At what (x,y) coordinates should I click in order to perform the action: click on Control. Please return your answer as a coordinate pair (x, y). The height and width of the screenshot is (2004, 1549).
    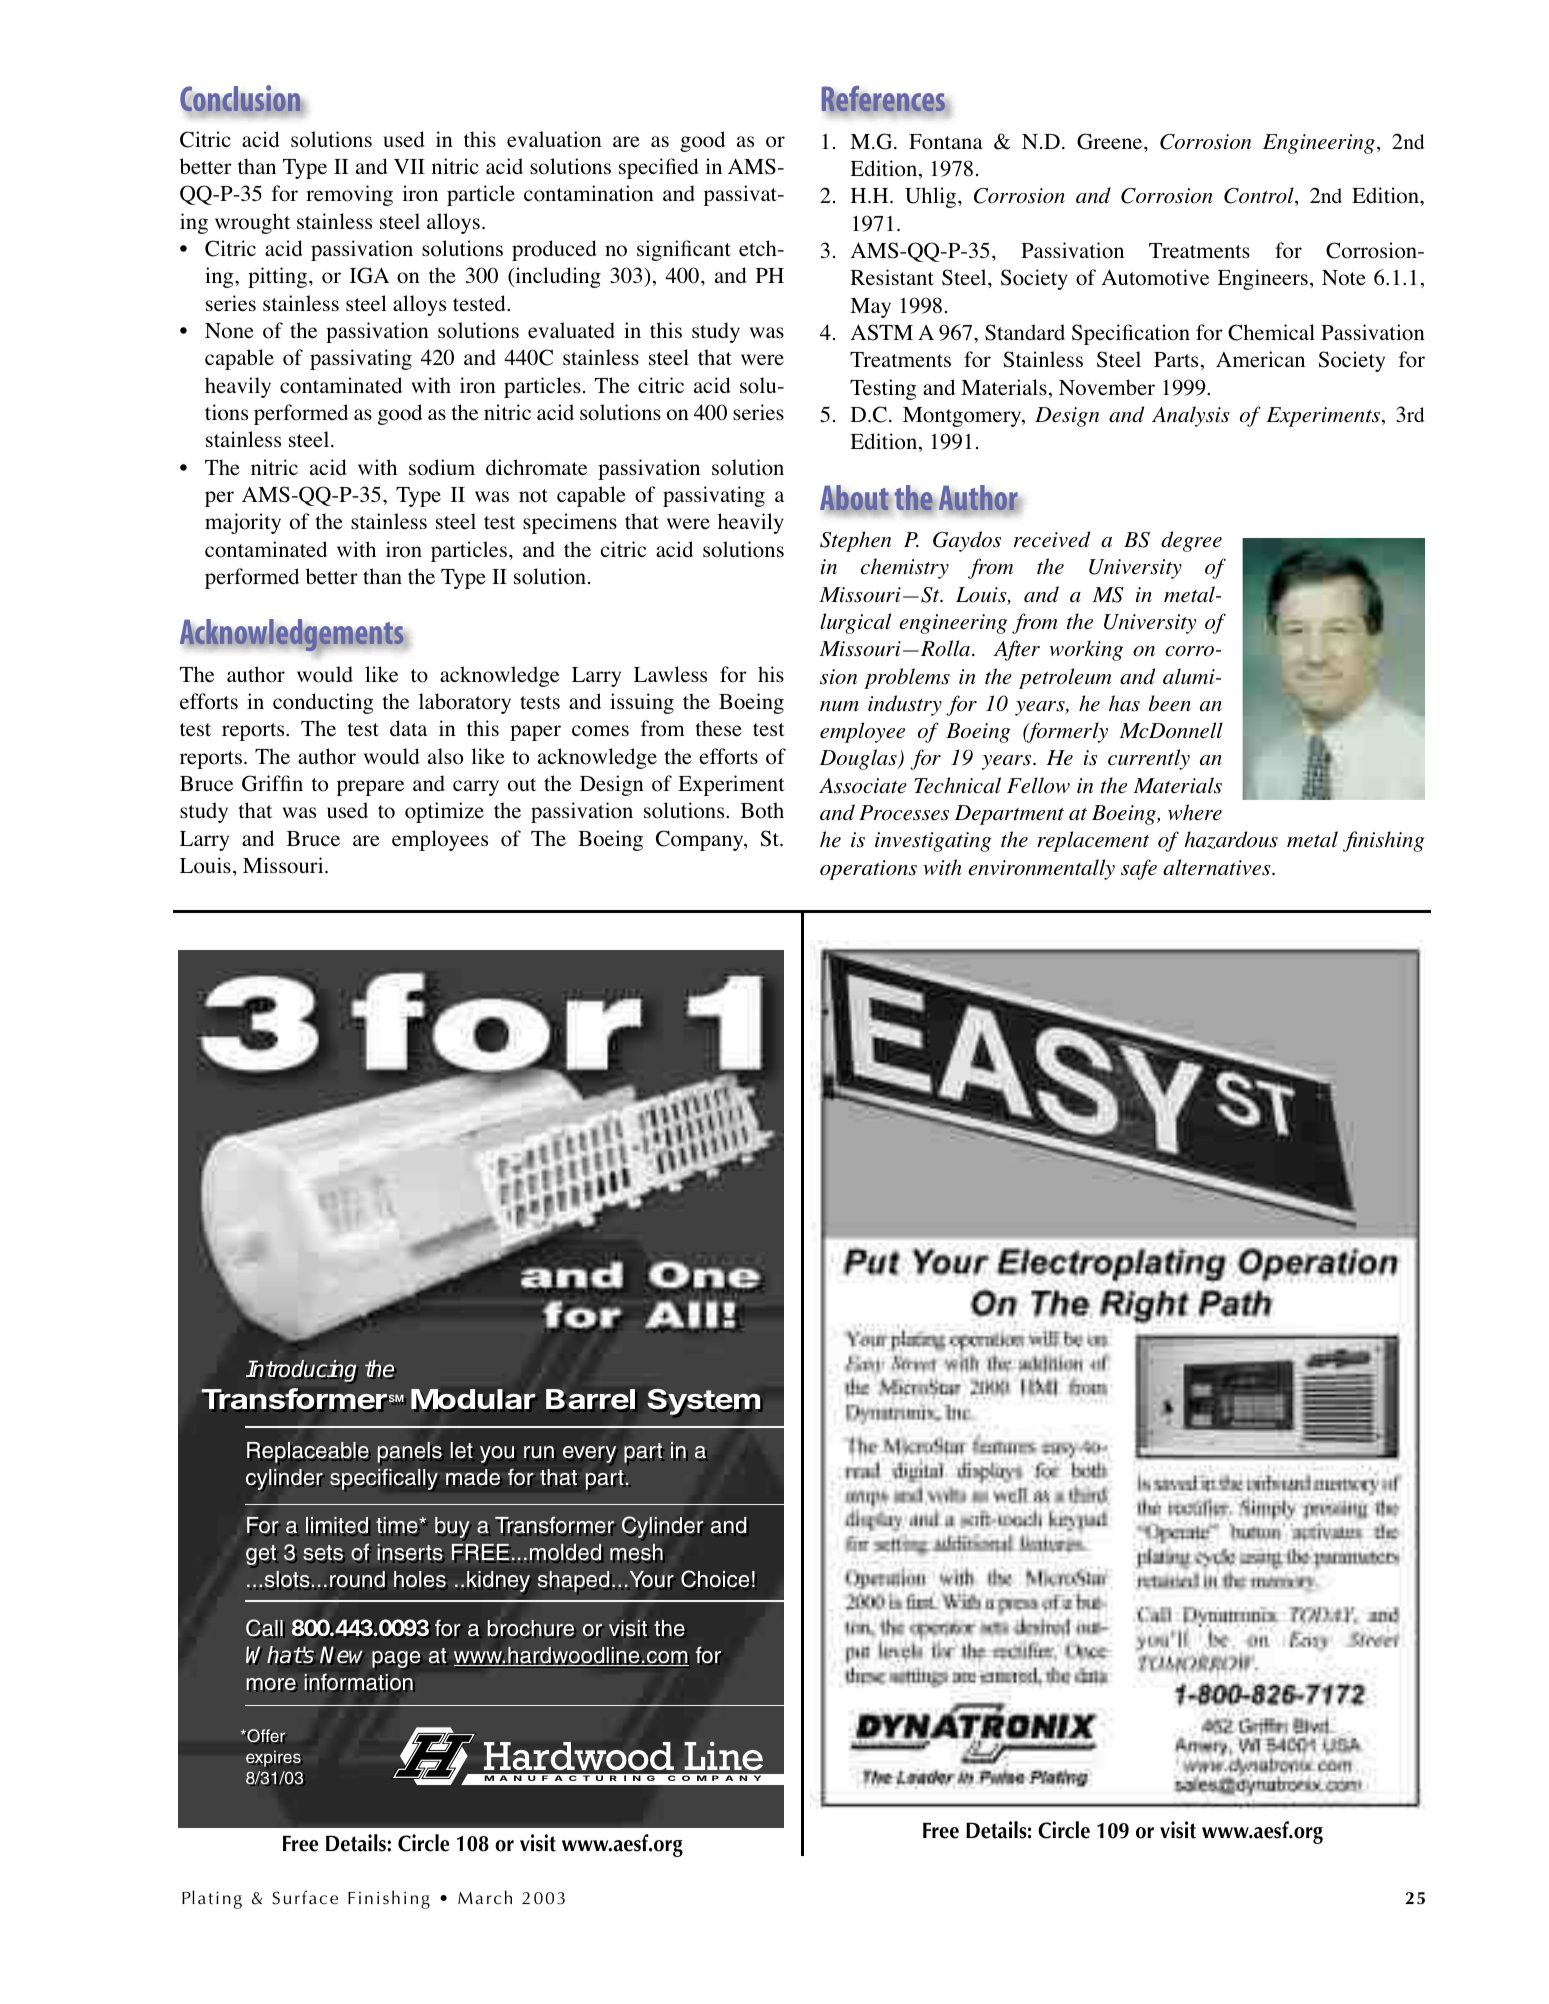
    Looking at the image, I should click on (1260, 196).
